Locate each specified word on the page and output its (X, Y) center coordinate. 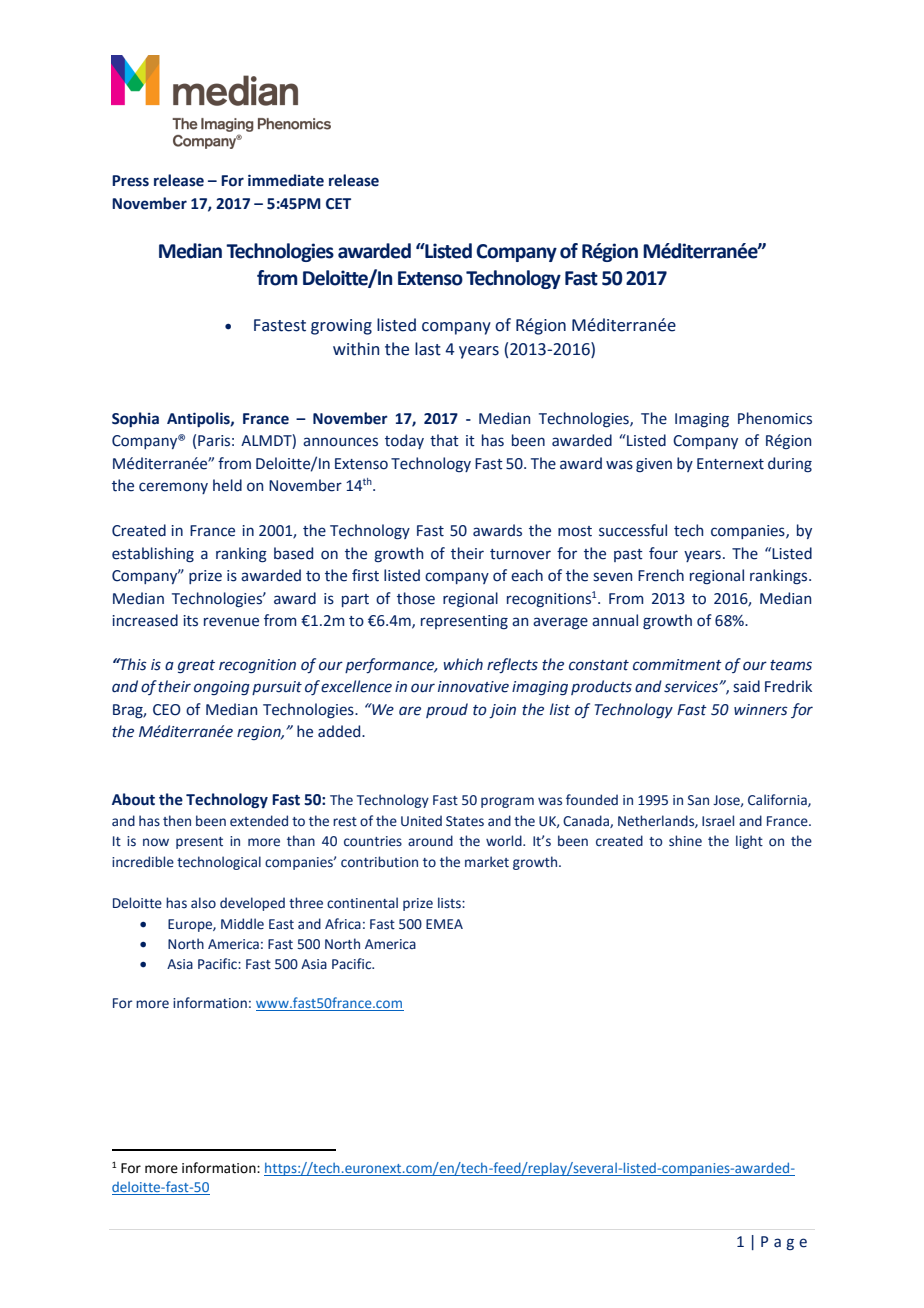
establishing (153, 554)
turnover (520, 554)
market (487, 862)
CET (338, 204)
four (663, 553)
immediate (286, 180)
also (203, 903)
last (428, 349)
